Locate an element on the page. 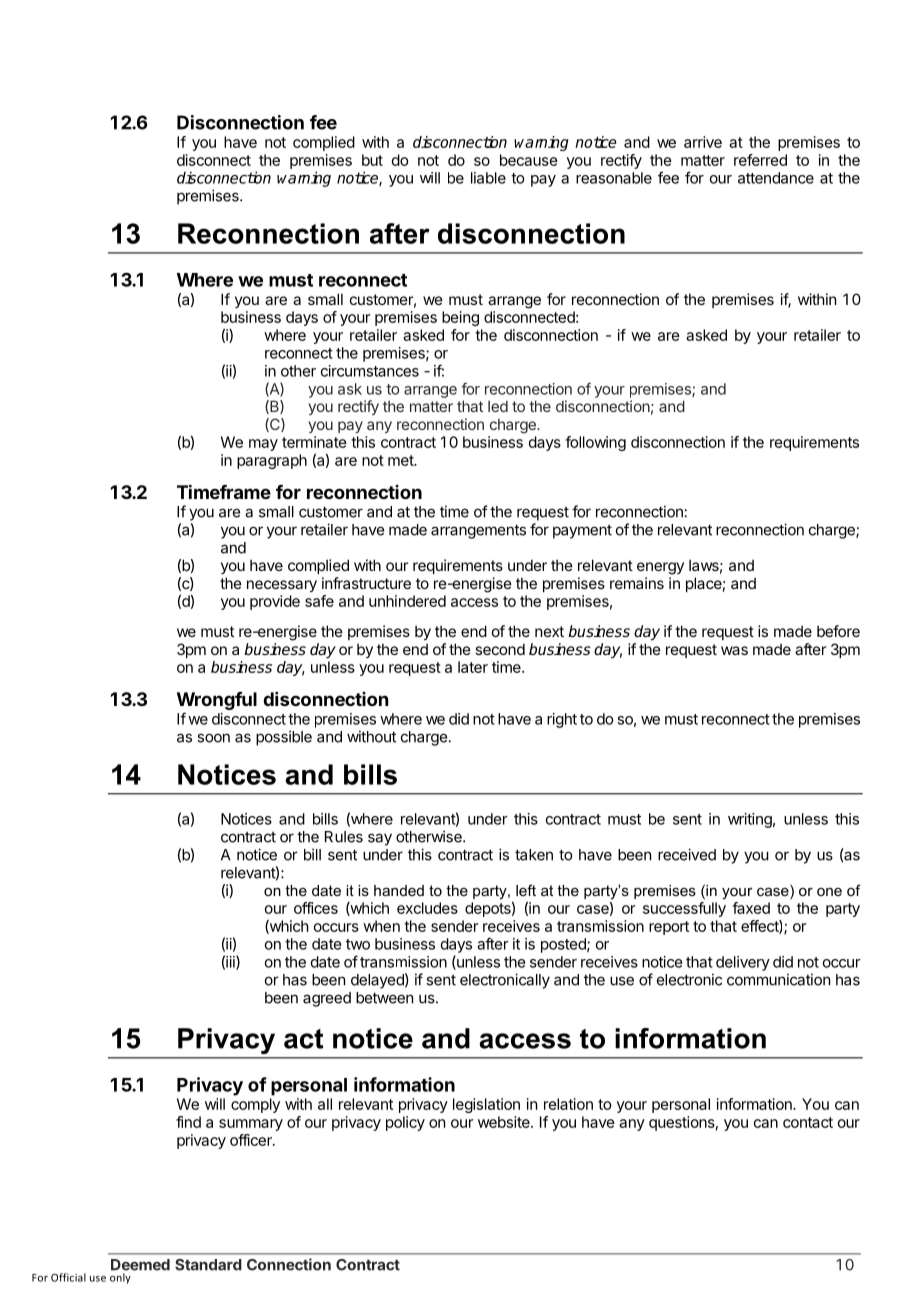  referred is located at coordinates (760, 160).
